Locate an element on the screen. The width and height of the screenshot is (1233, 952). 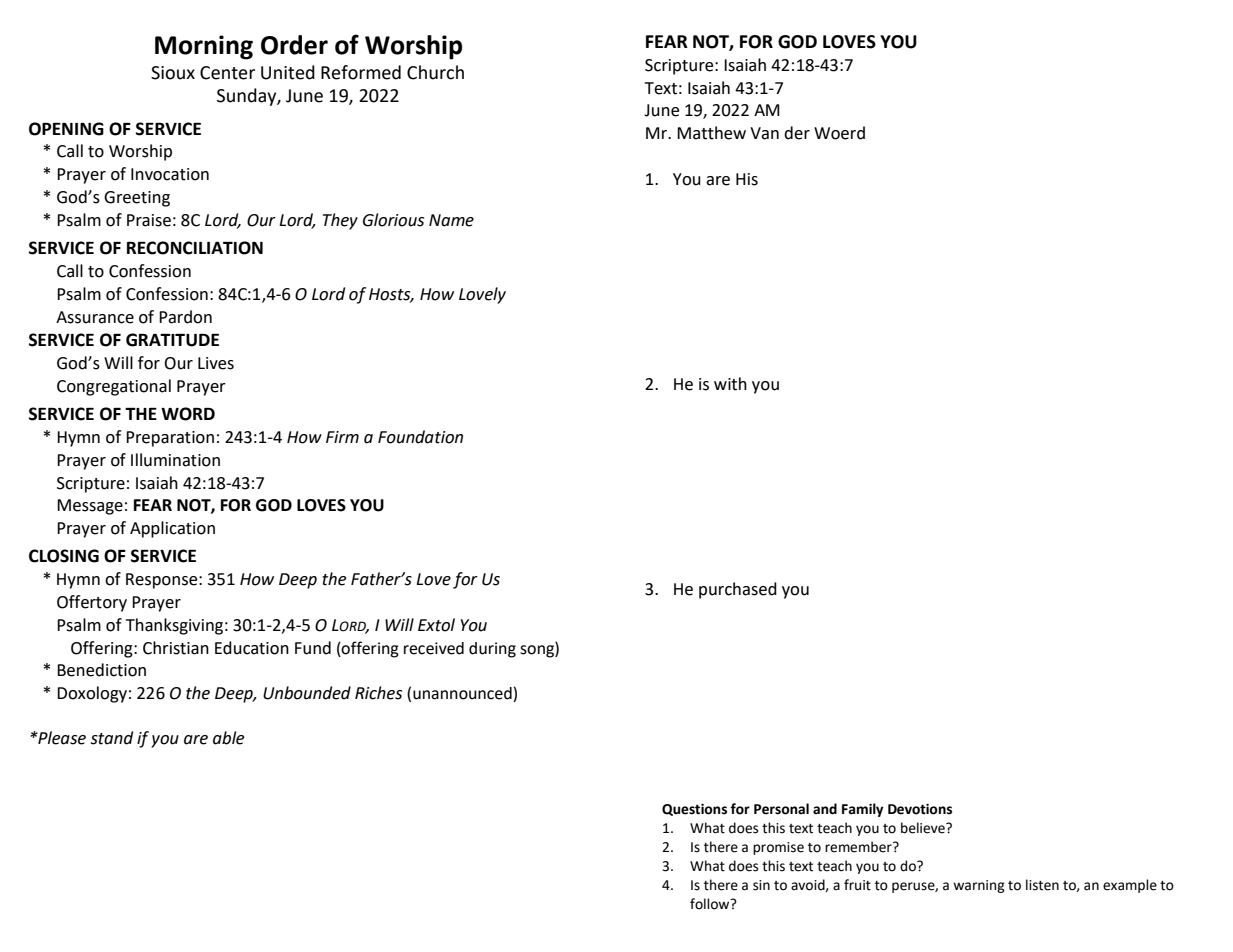
warning is located at coordinates (979, 886).
